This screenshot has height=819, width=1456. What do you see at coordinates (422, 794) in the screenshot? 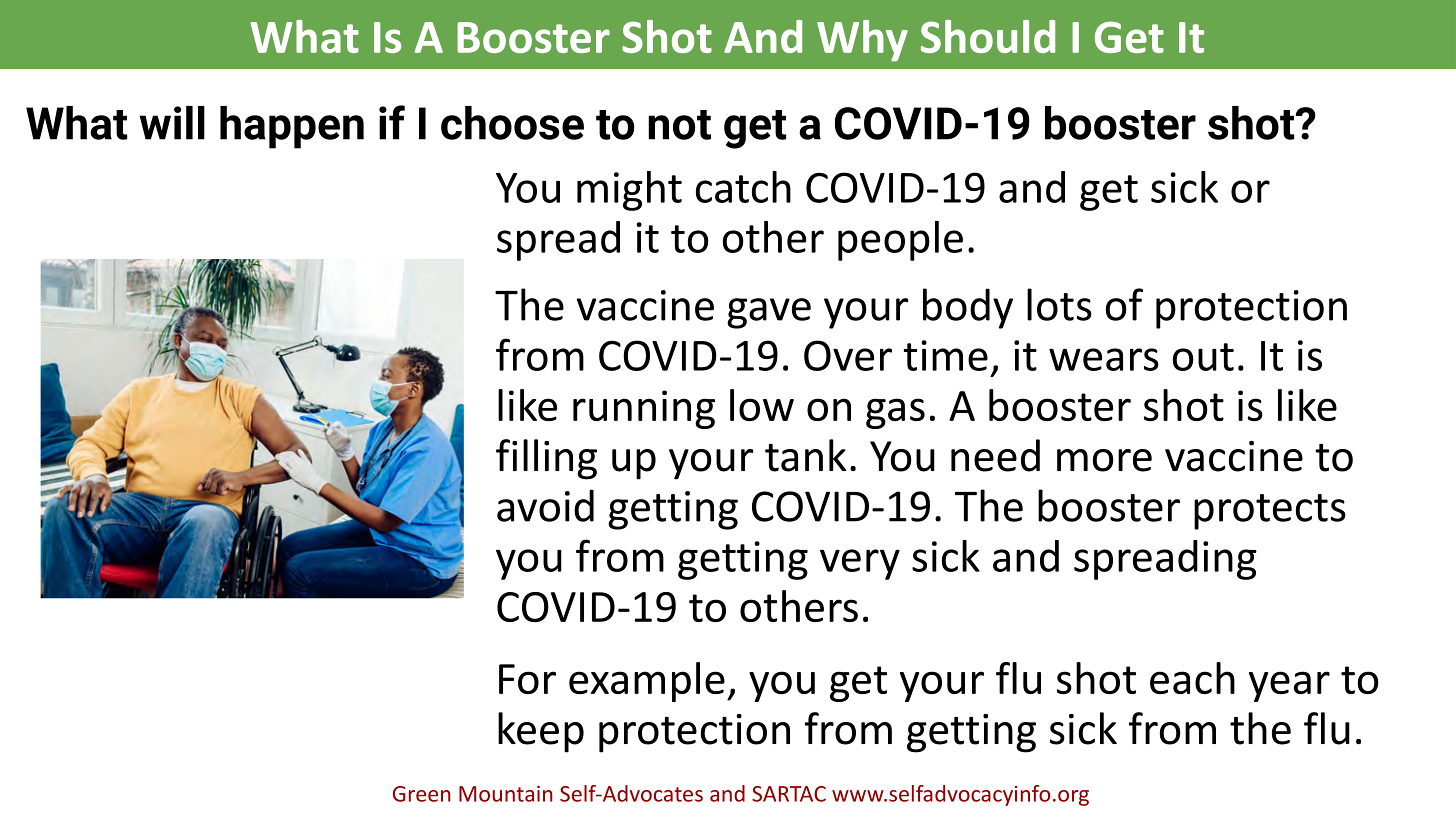
I see `Green` at bounding box center [422, 794].
